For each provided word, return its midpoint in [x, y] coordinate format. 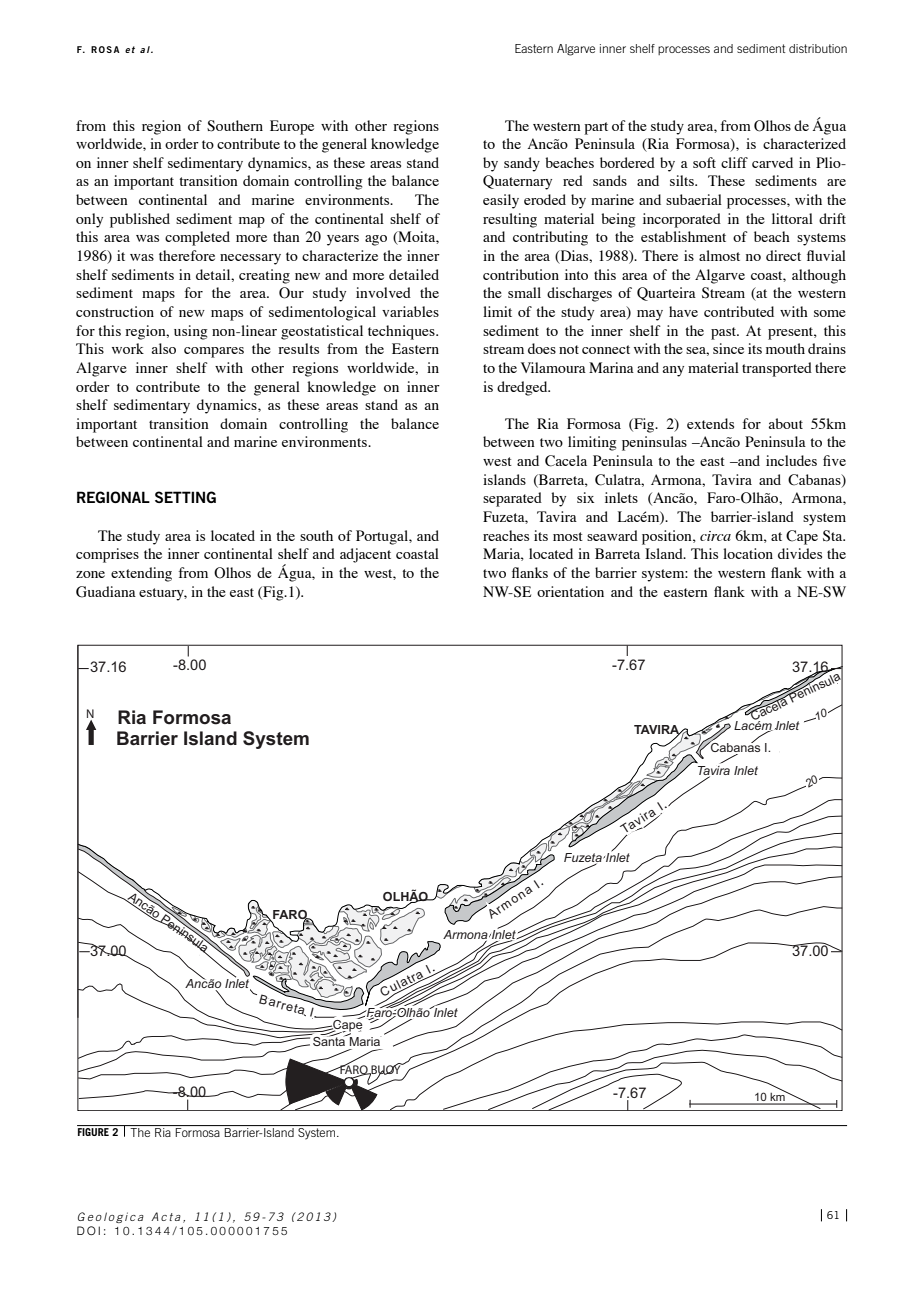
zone [90, 574]
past [725, 333]
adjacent [365, 555]
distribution [818, 48]
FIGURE [94, 1130]
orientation [570, 591]
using [191, 332]
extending [141, 574]
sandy [522, 164]
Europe [292, 127]
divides [800, 553]
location [748, 553]
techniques [402, 332]
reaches [506, 535]
